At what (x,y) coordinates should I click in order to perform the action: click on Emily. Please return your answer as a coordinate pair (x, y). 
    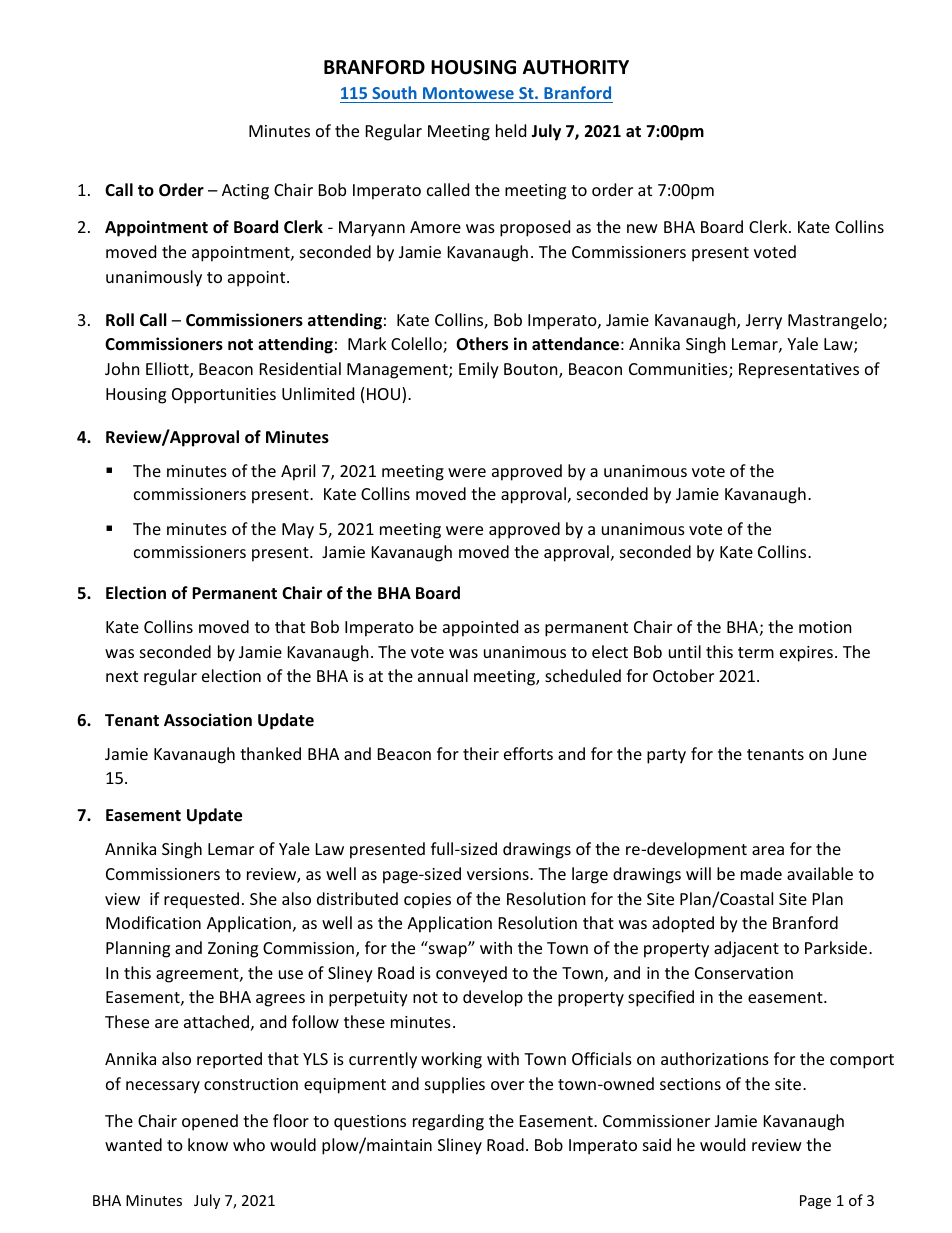
    Looking at the image, I should click on (479, 370).
